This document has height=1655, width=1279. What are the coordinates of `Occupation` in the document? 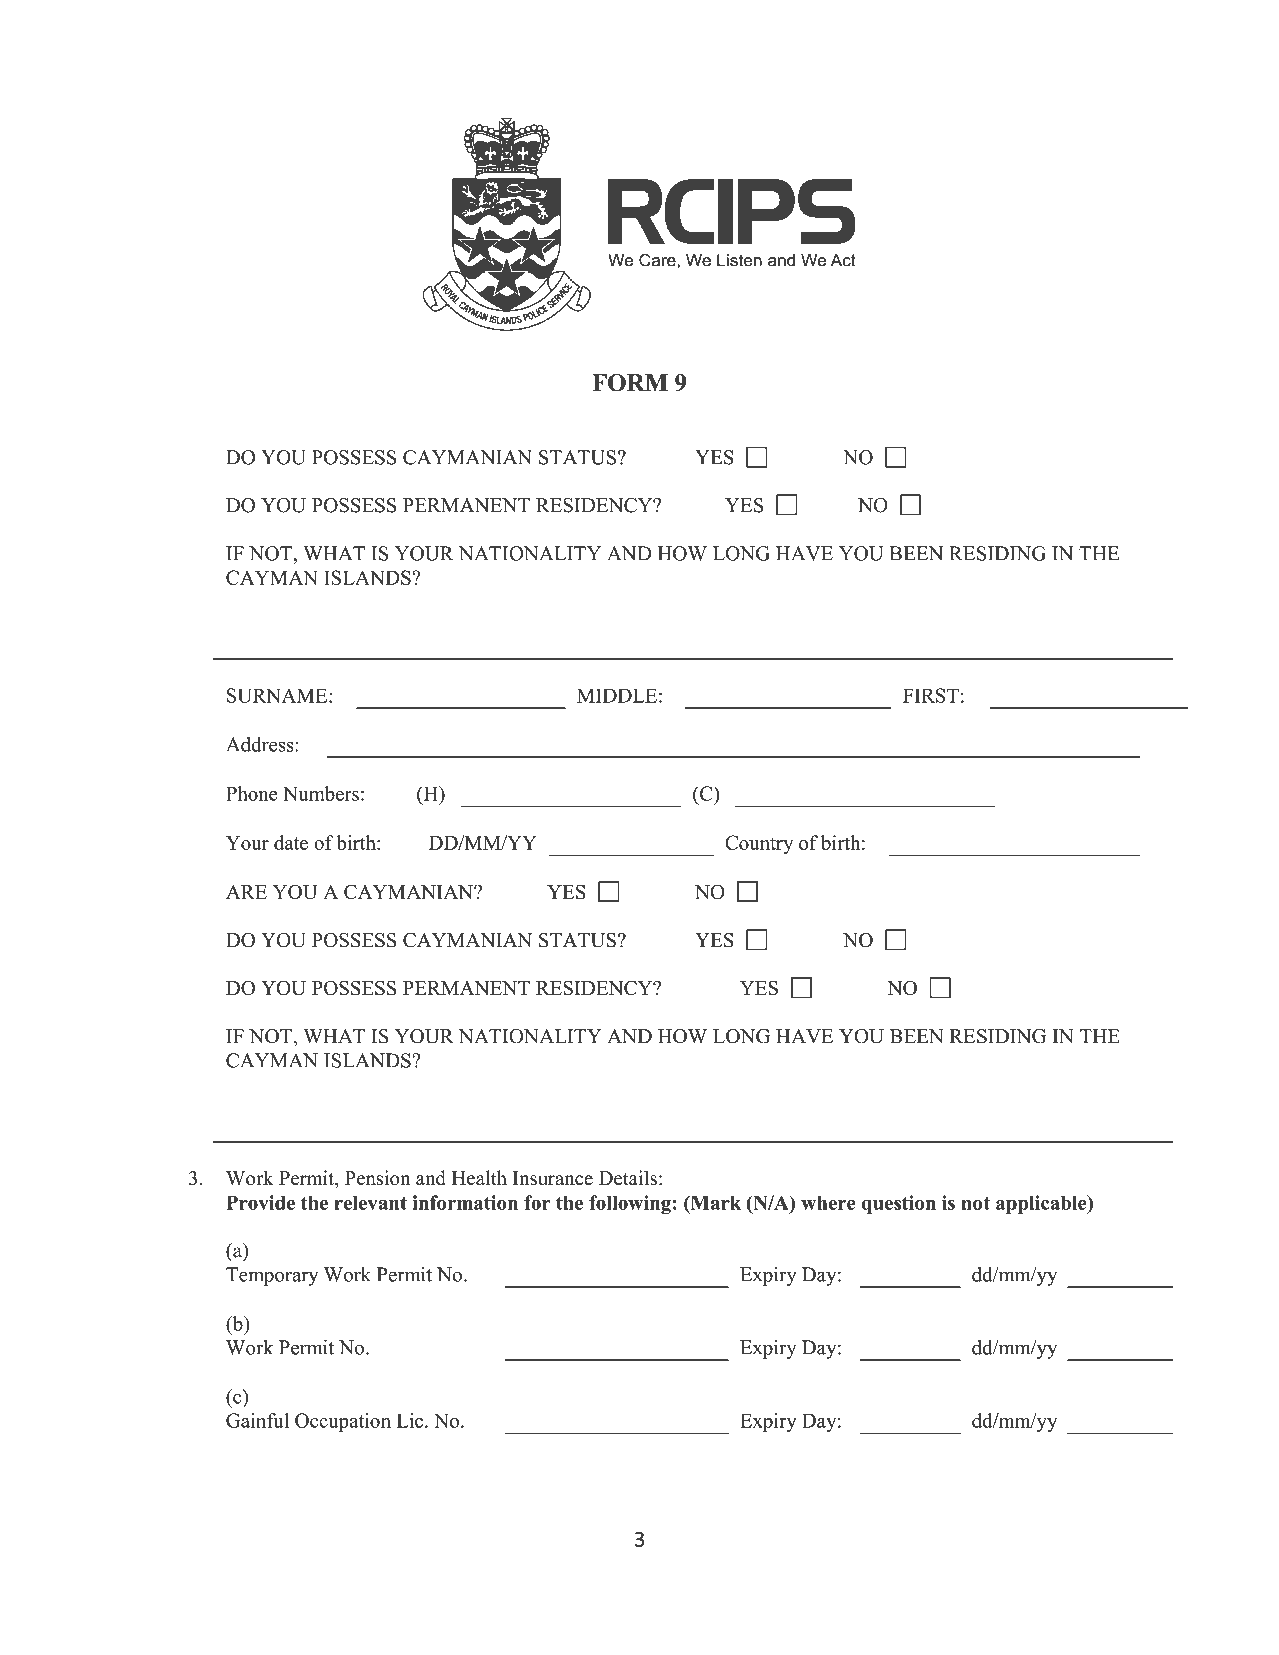 It's located at (343, 1422).
